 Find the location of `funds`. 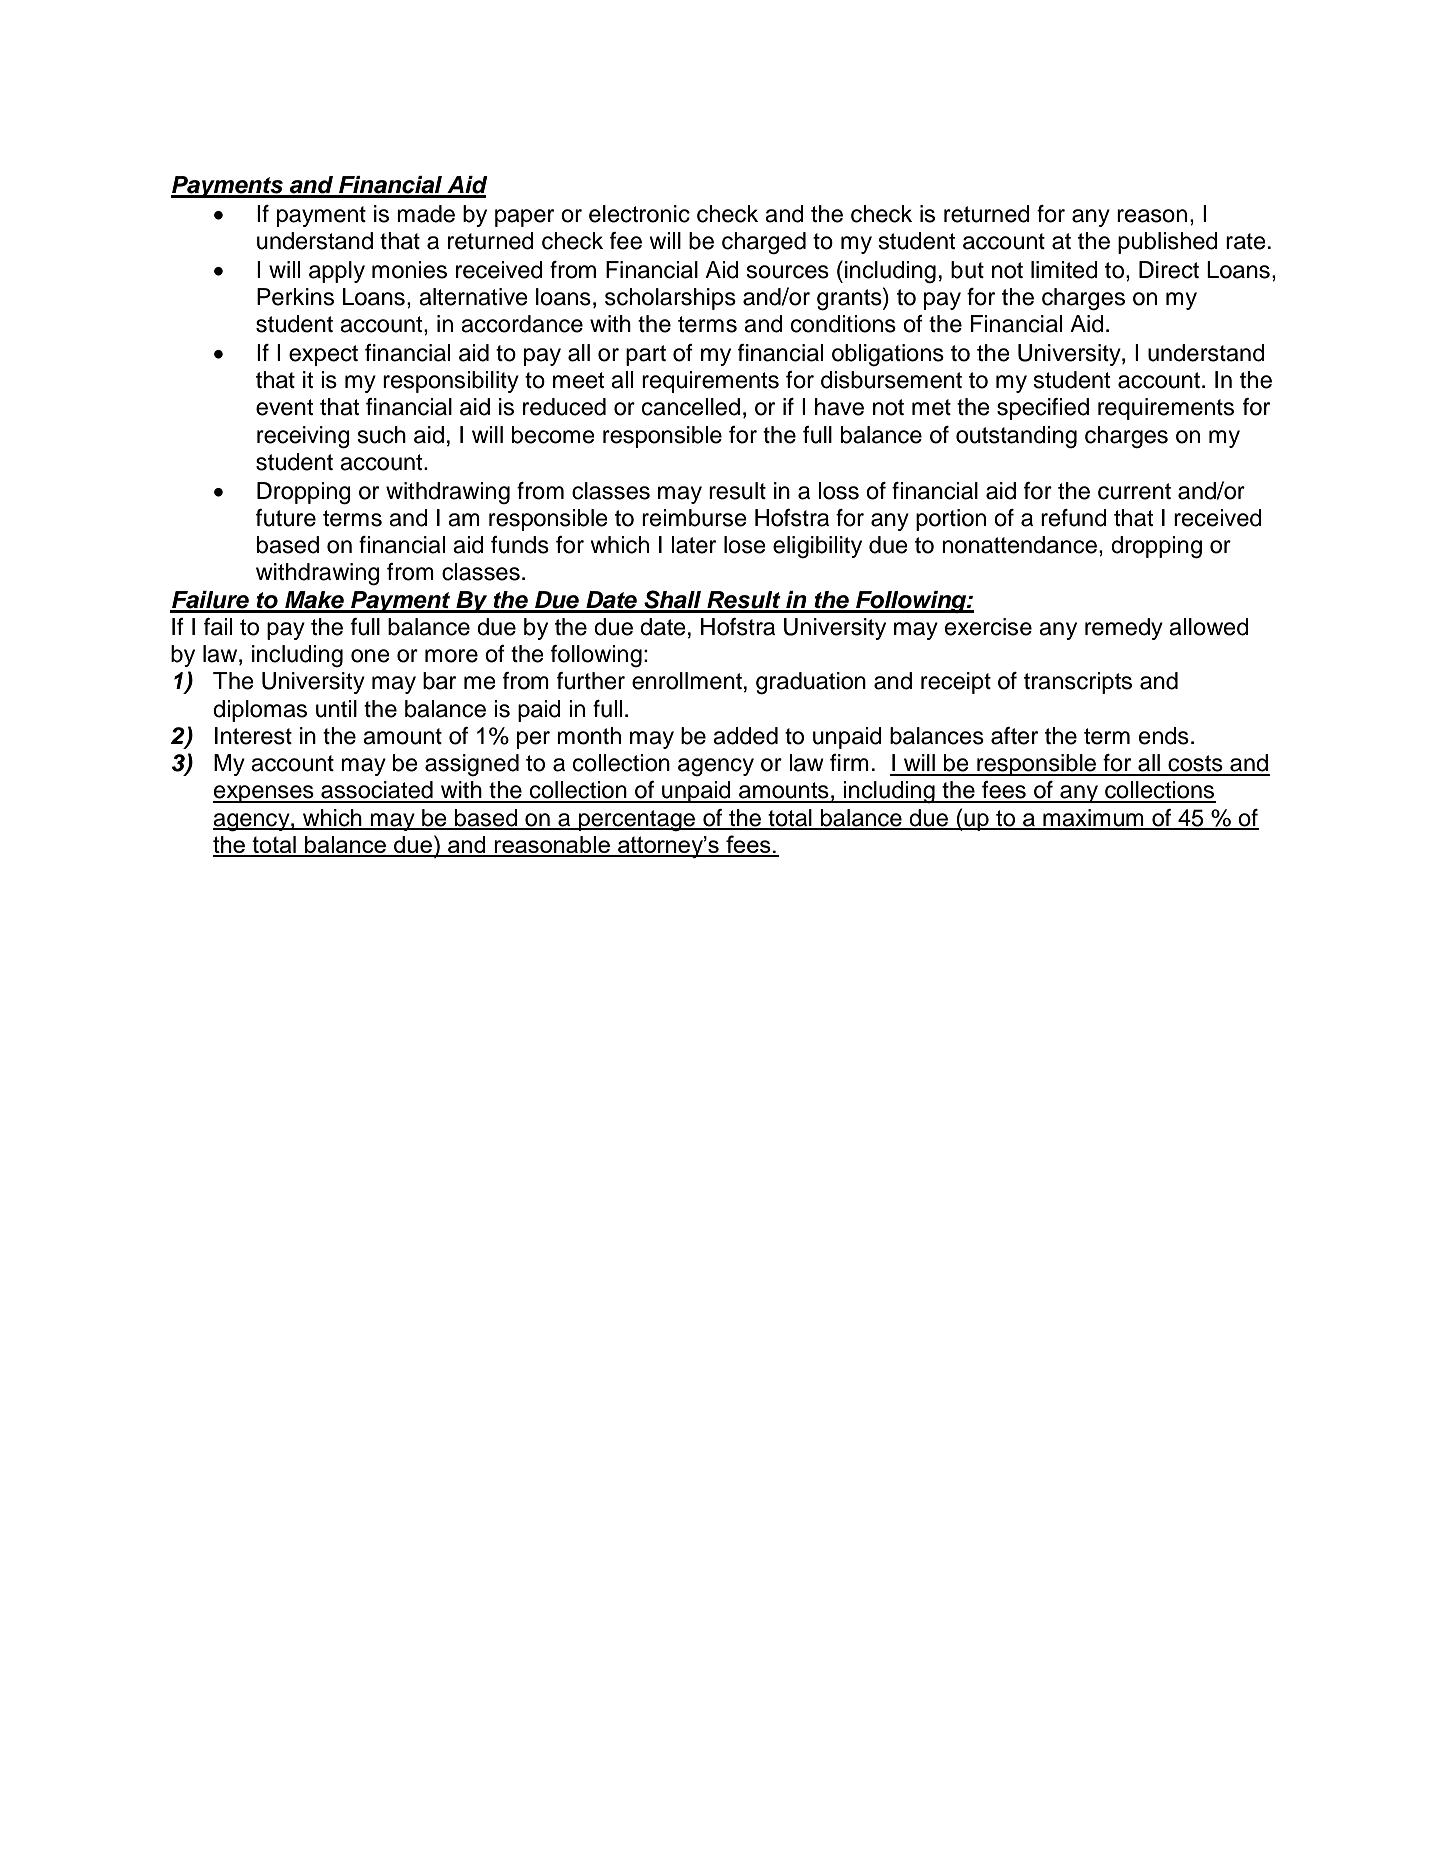

funds is located at coordinates (520, 545).
